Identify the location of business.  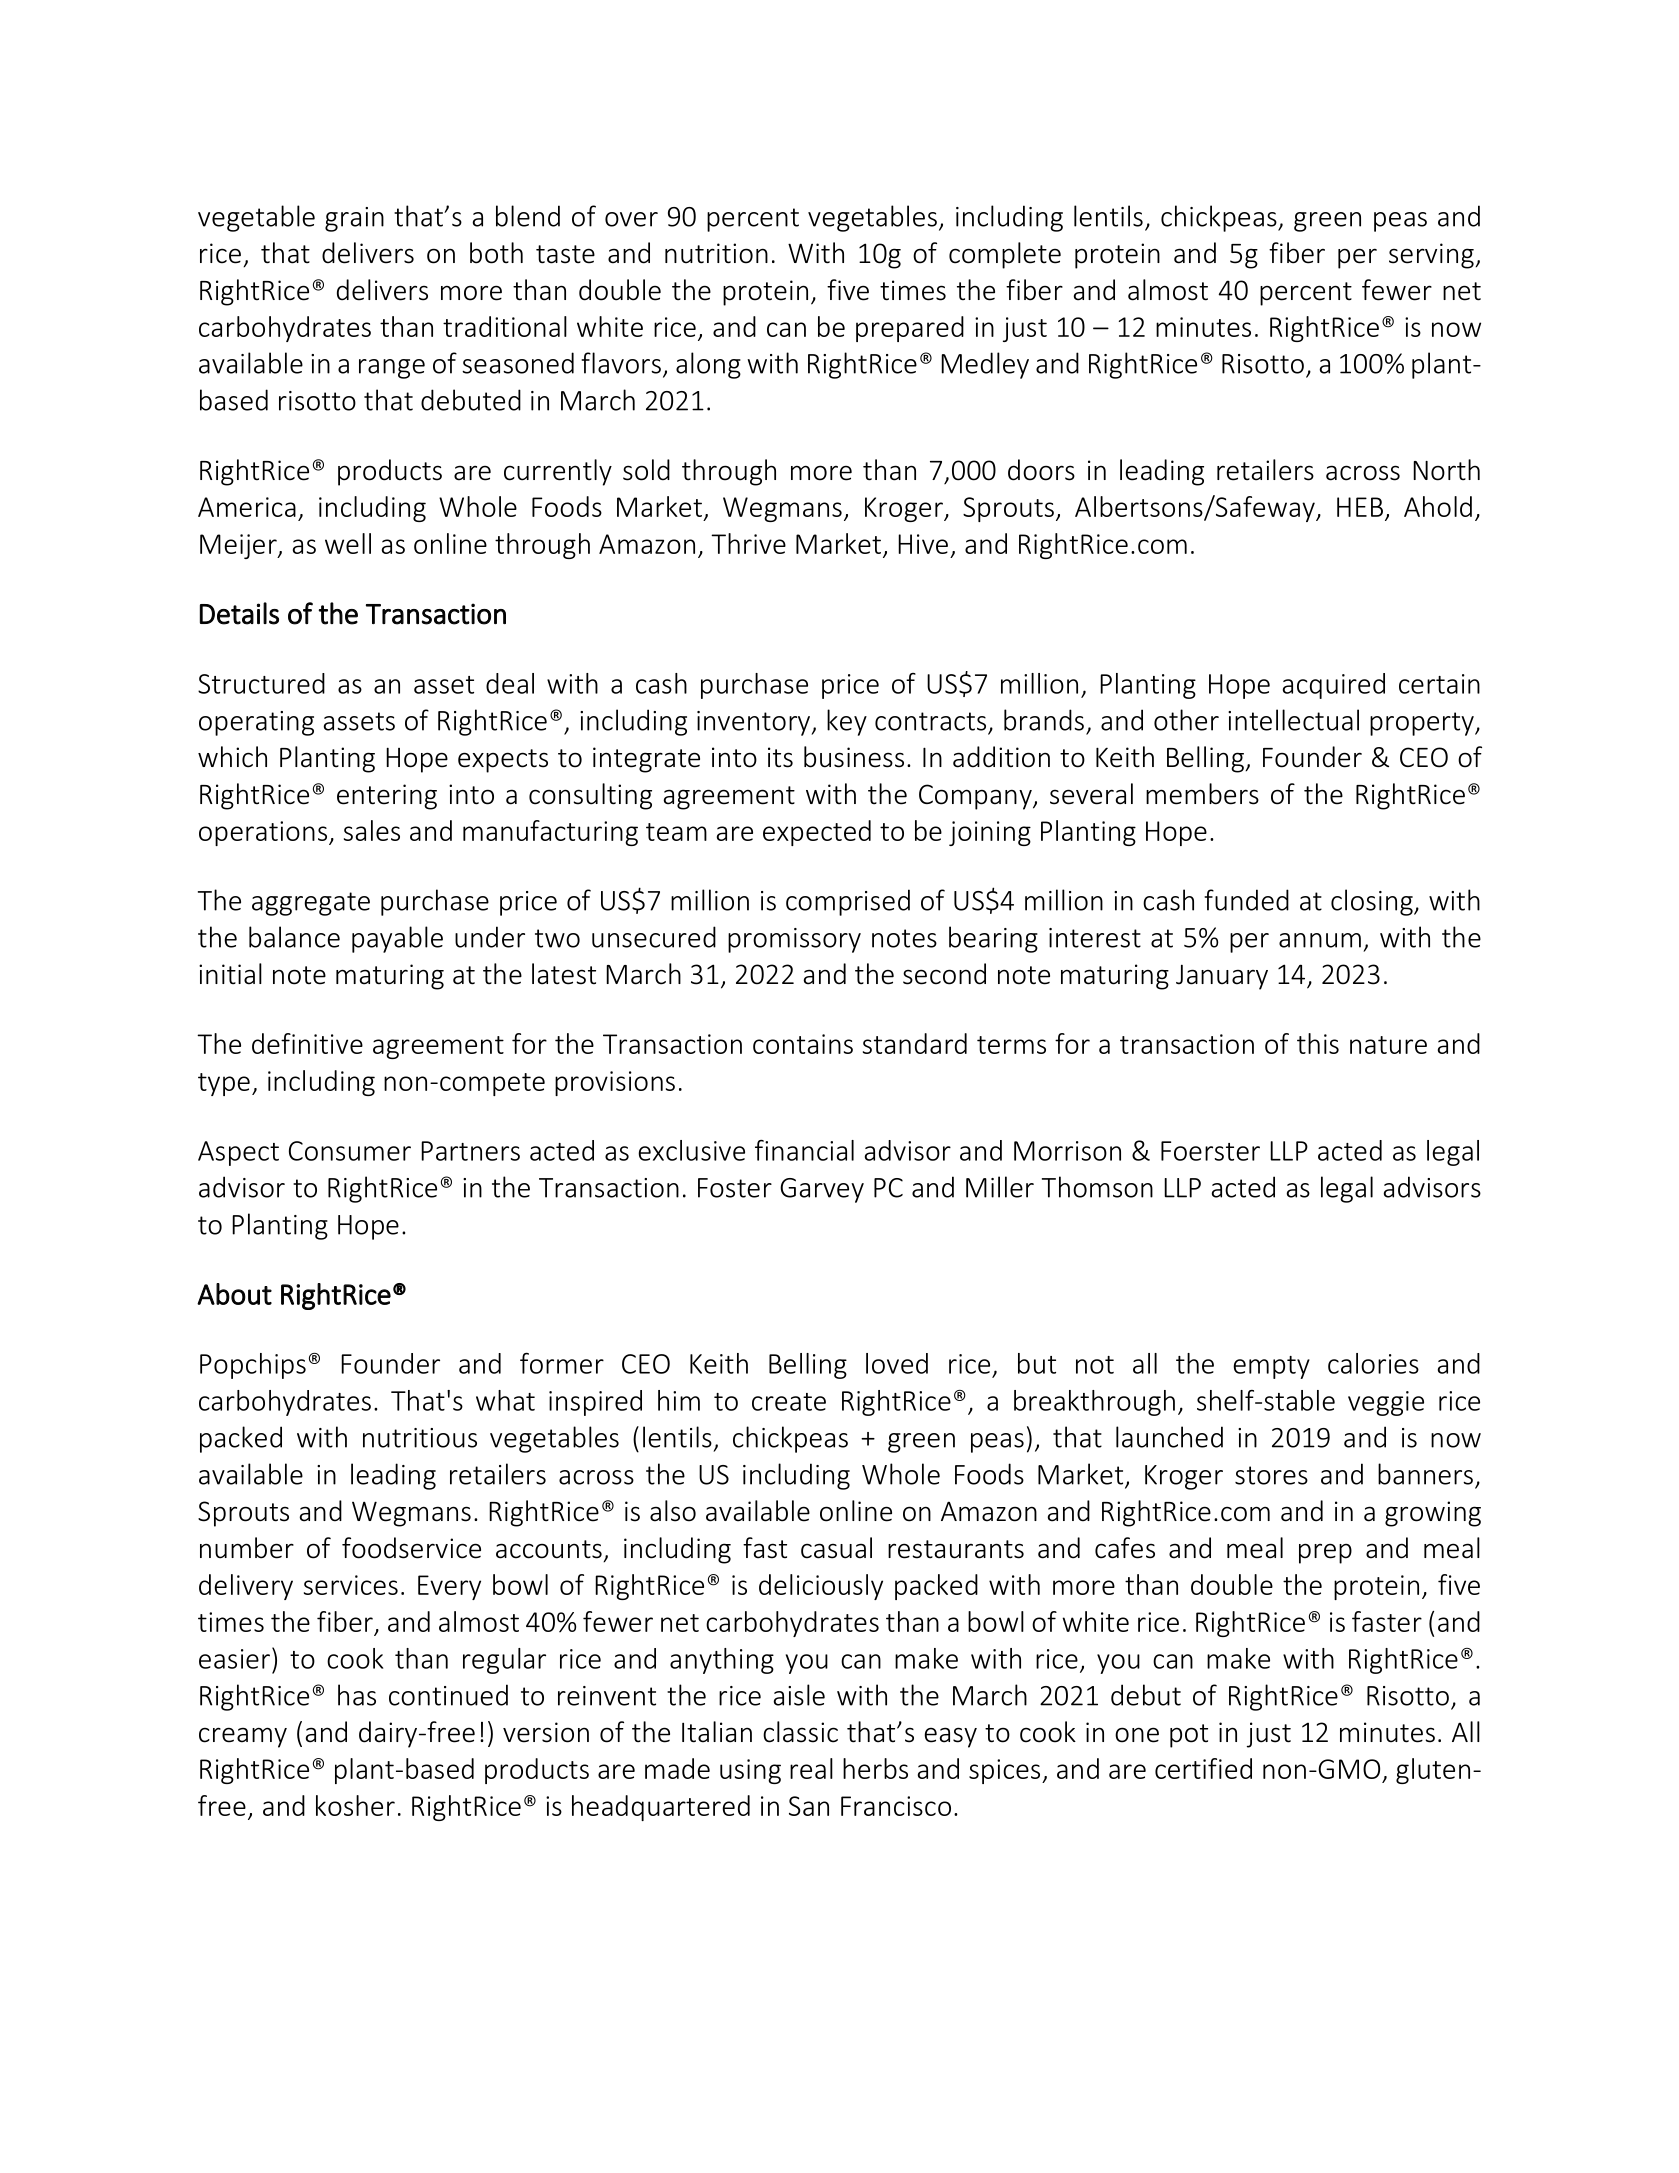
(854, 757).
